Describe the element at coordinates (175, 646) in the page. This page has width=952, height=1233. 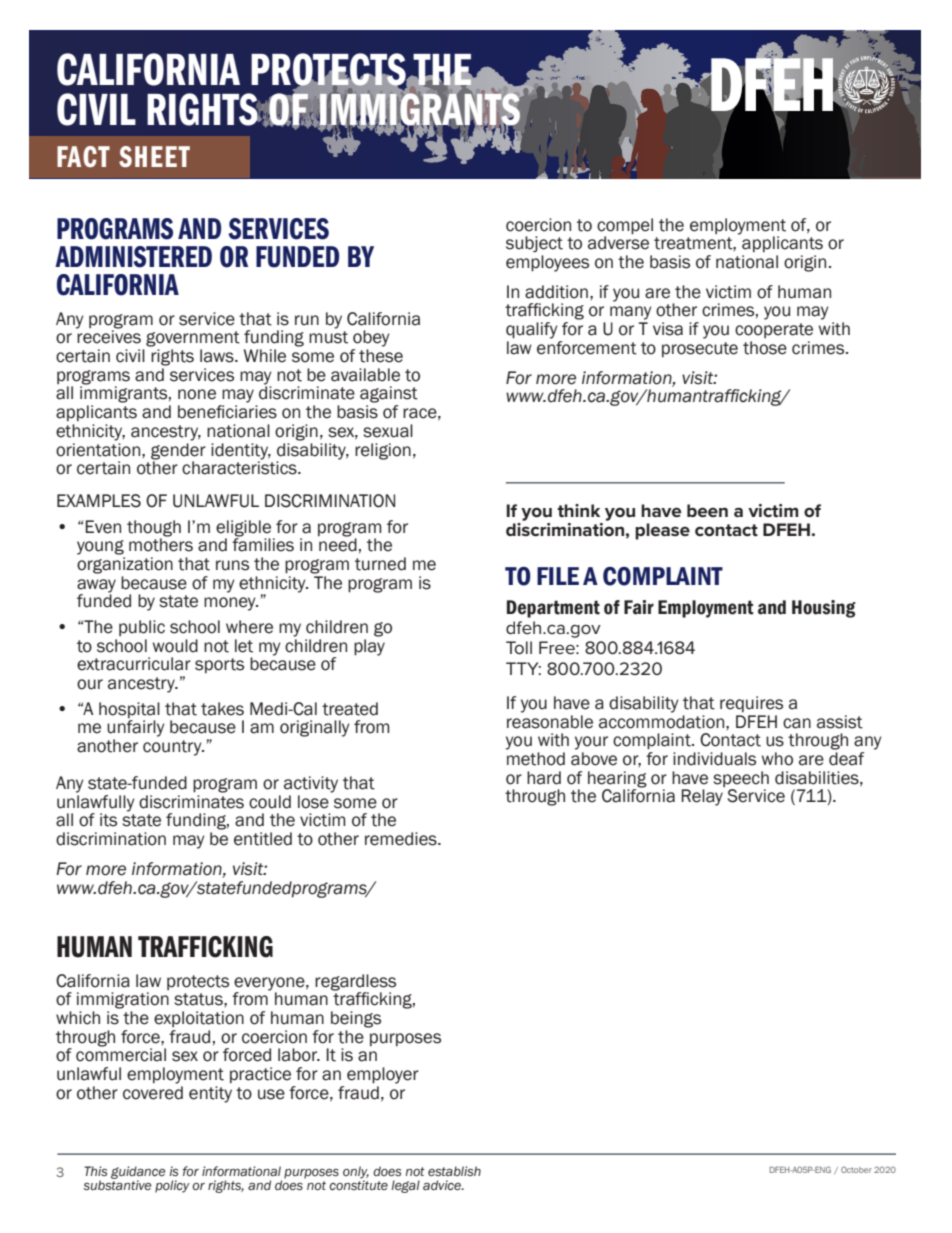
I see `would` at that location.
